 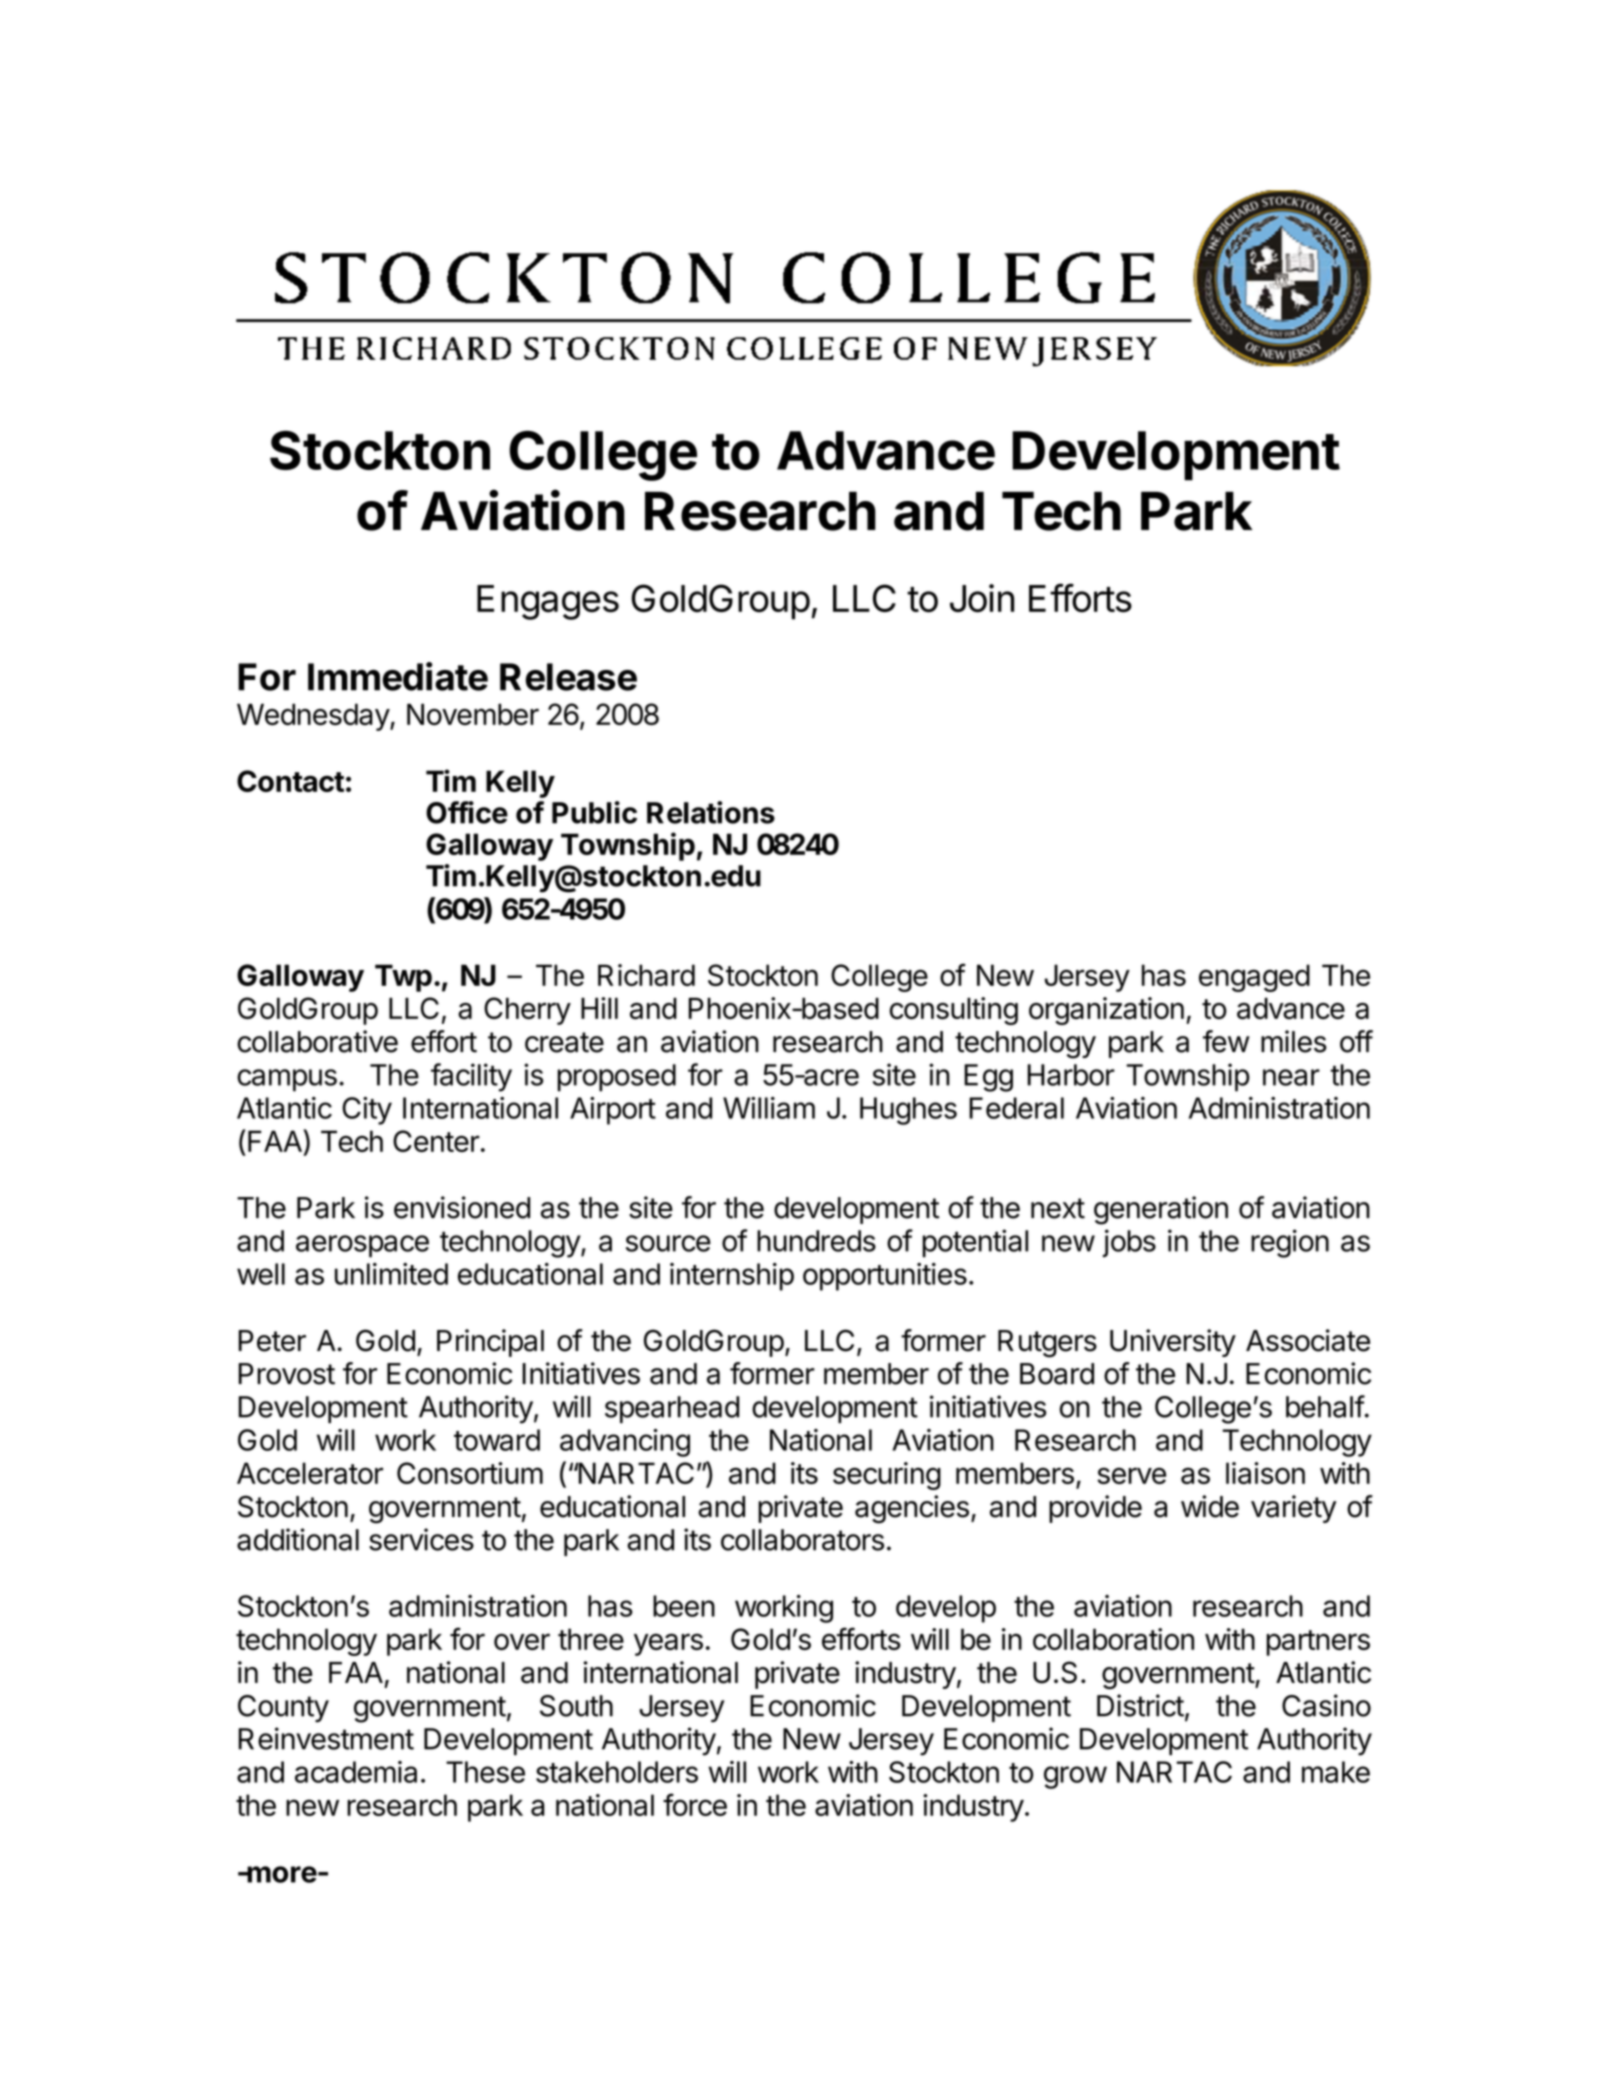 I want to click on University, so click(x=1173, y=1343).
